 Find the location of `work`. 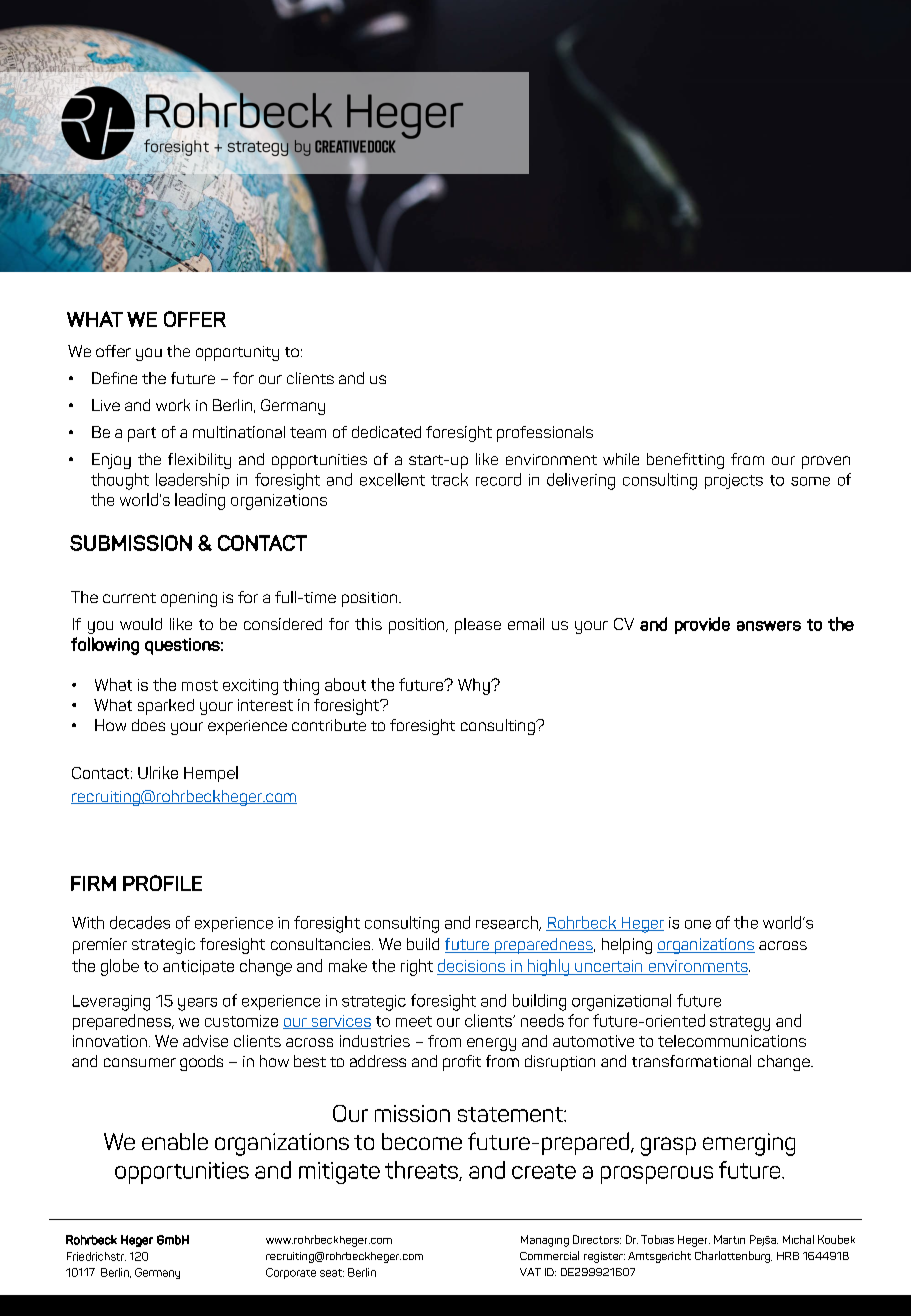

work is located at coordinates (173, 405).
